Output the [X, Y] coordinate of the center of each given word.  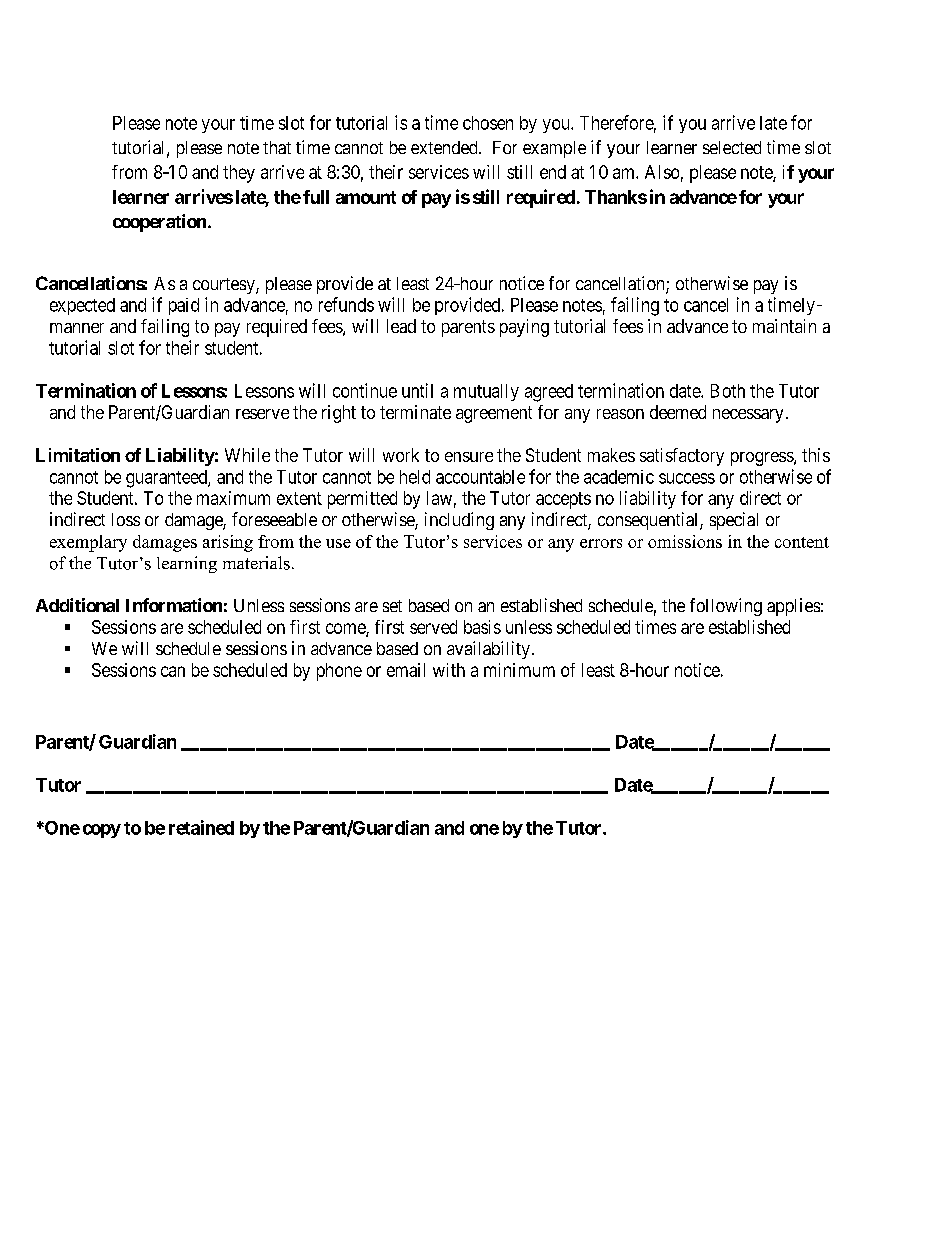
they [239, 174]
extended [445, 147]
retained [201, 827]
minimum [519, 670]
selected [732, 147]
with [449, 670]
